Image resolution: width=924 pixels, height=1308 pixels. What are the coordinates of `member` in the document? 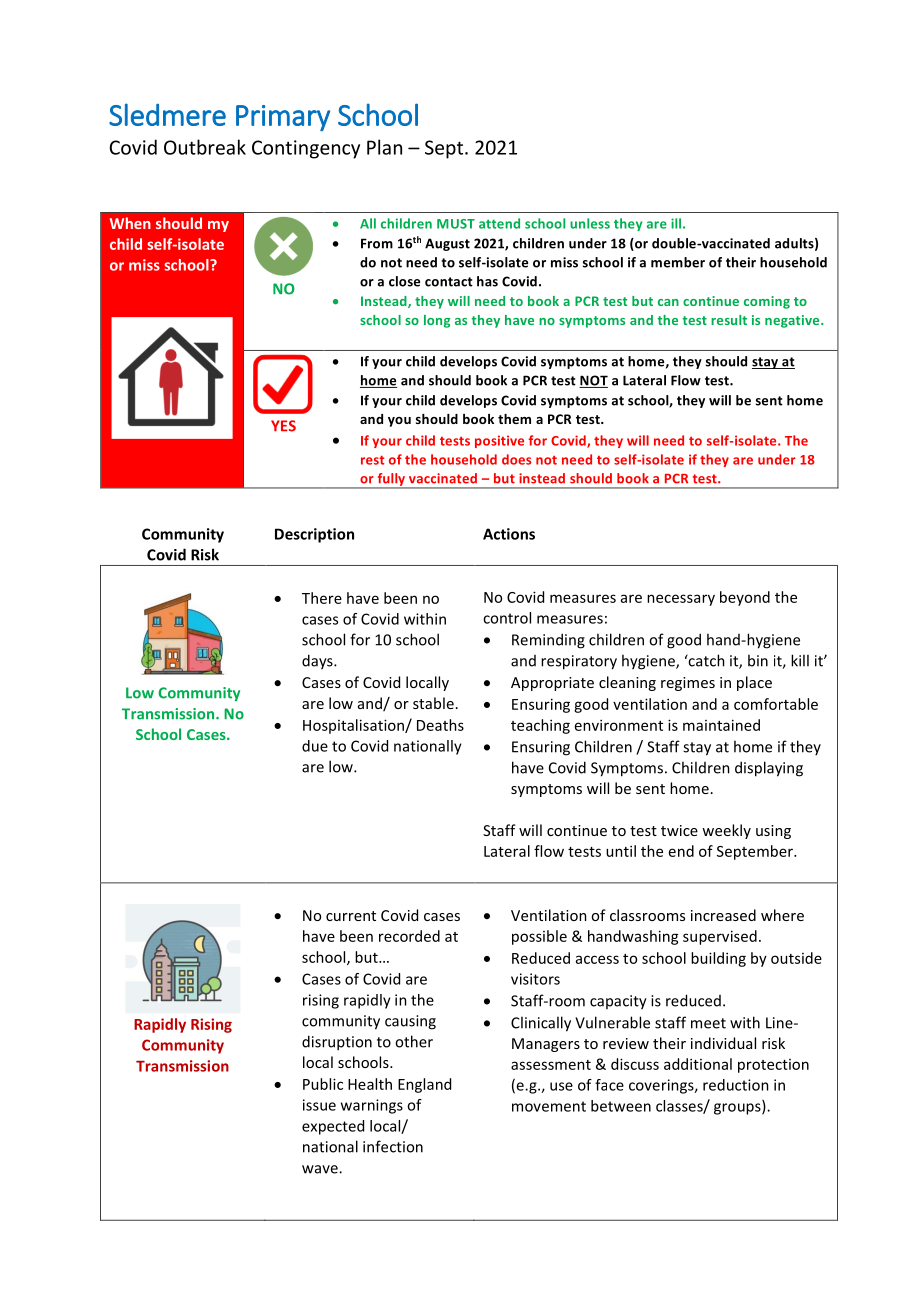 It's located at (678, 262).
